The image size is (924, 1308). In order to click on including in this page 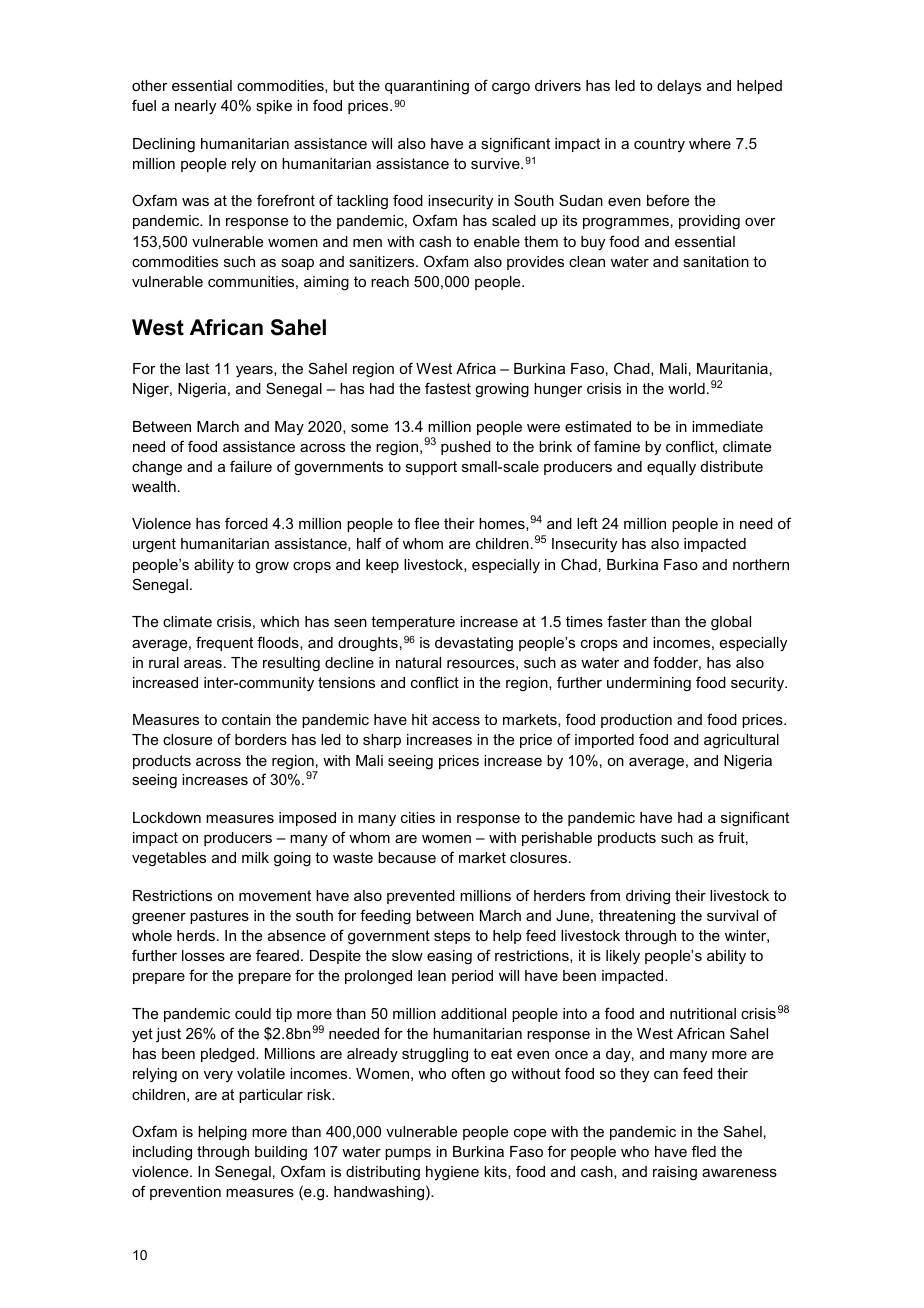, I will do `click(162, 1153)`.
